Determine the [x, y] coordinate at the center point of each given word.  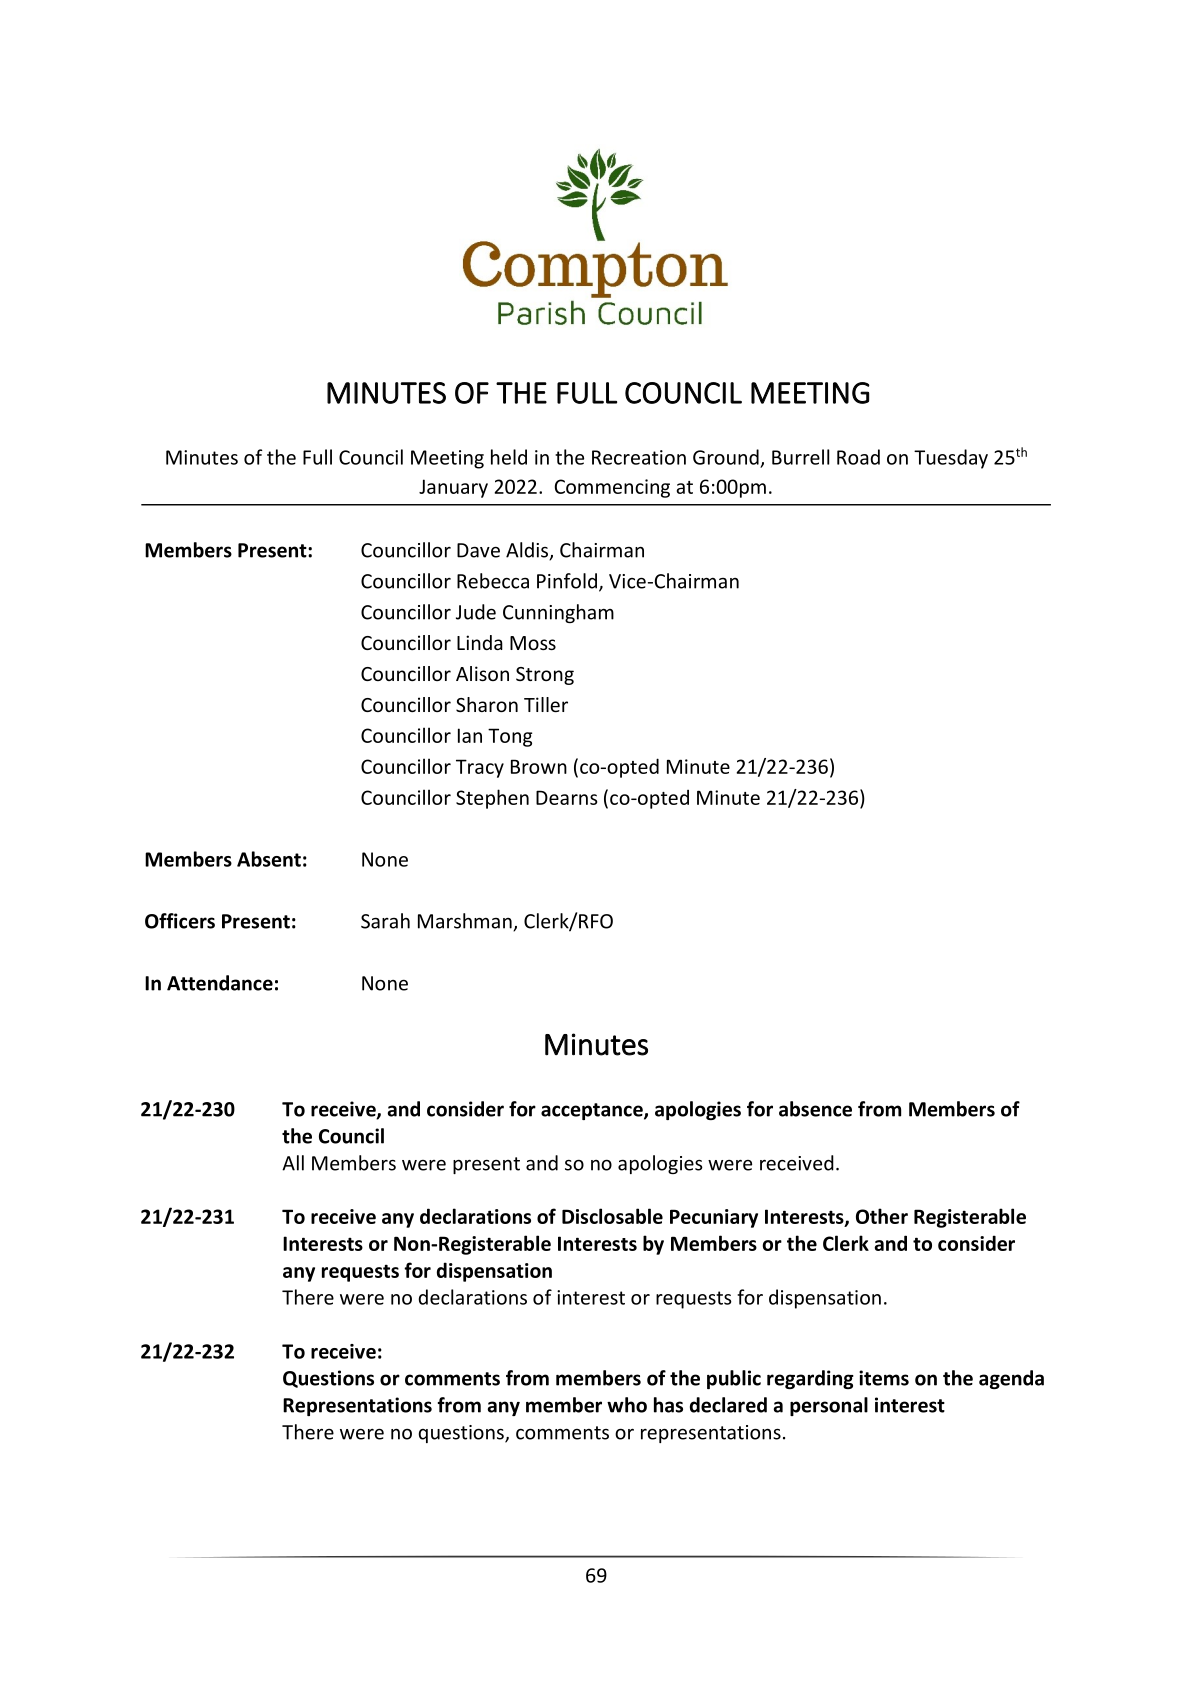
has [668, 1405]
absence [815, 1109]
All [293, 1163]
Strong [545, 676]
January [453, 488]
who [627, 1405]
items [884, 1378]
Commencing [612, 488]
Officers [180, 921]
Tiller [546, 704]
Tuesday [951, 459]
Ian [470, 735]
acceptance [593, 1111]
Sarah [385, 921]
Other [882, 1216]
